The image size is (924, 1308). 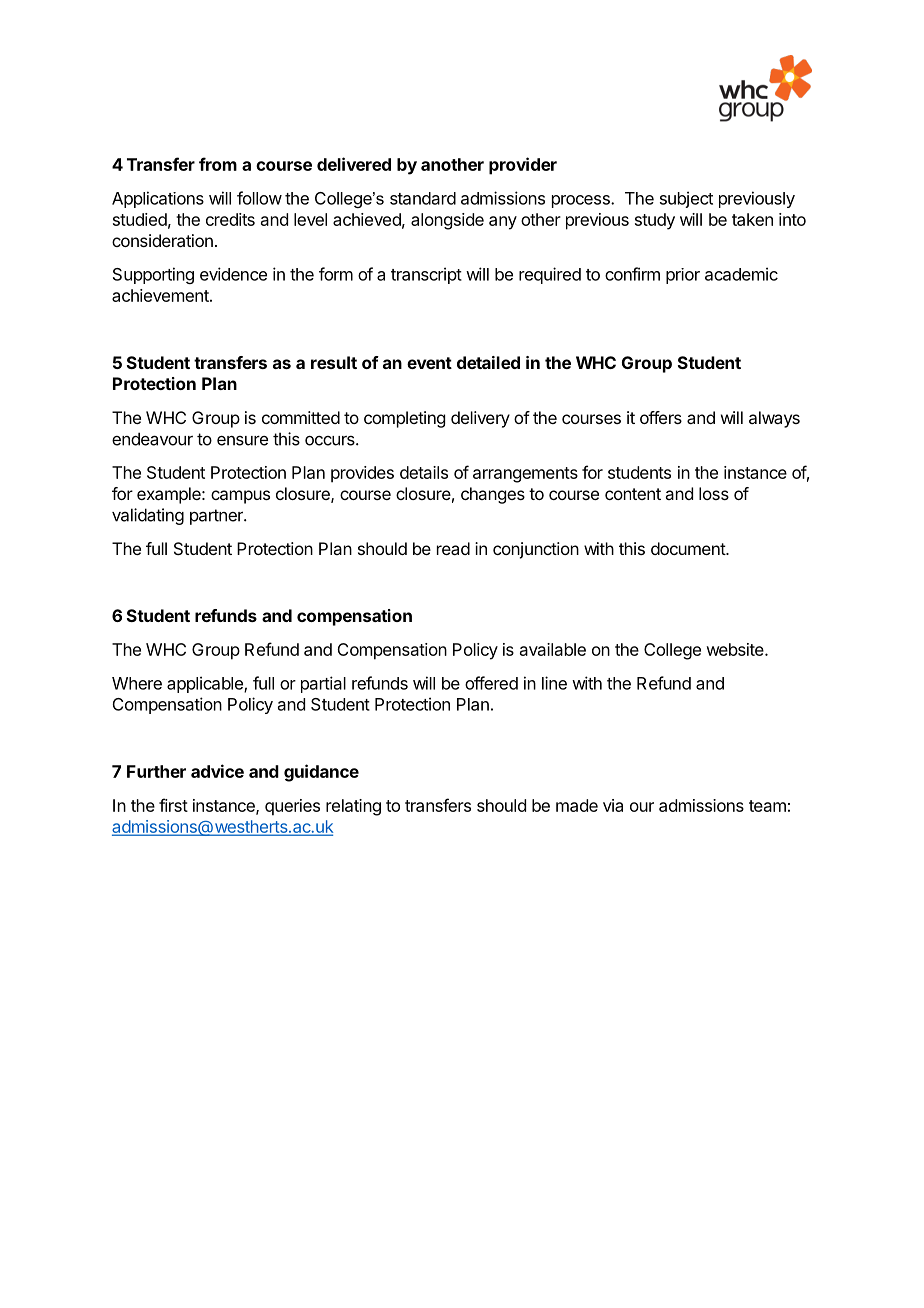 What do you see at coordinates (736, 649) in the image?
I see `website` at bounding box center [736, 649].
